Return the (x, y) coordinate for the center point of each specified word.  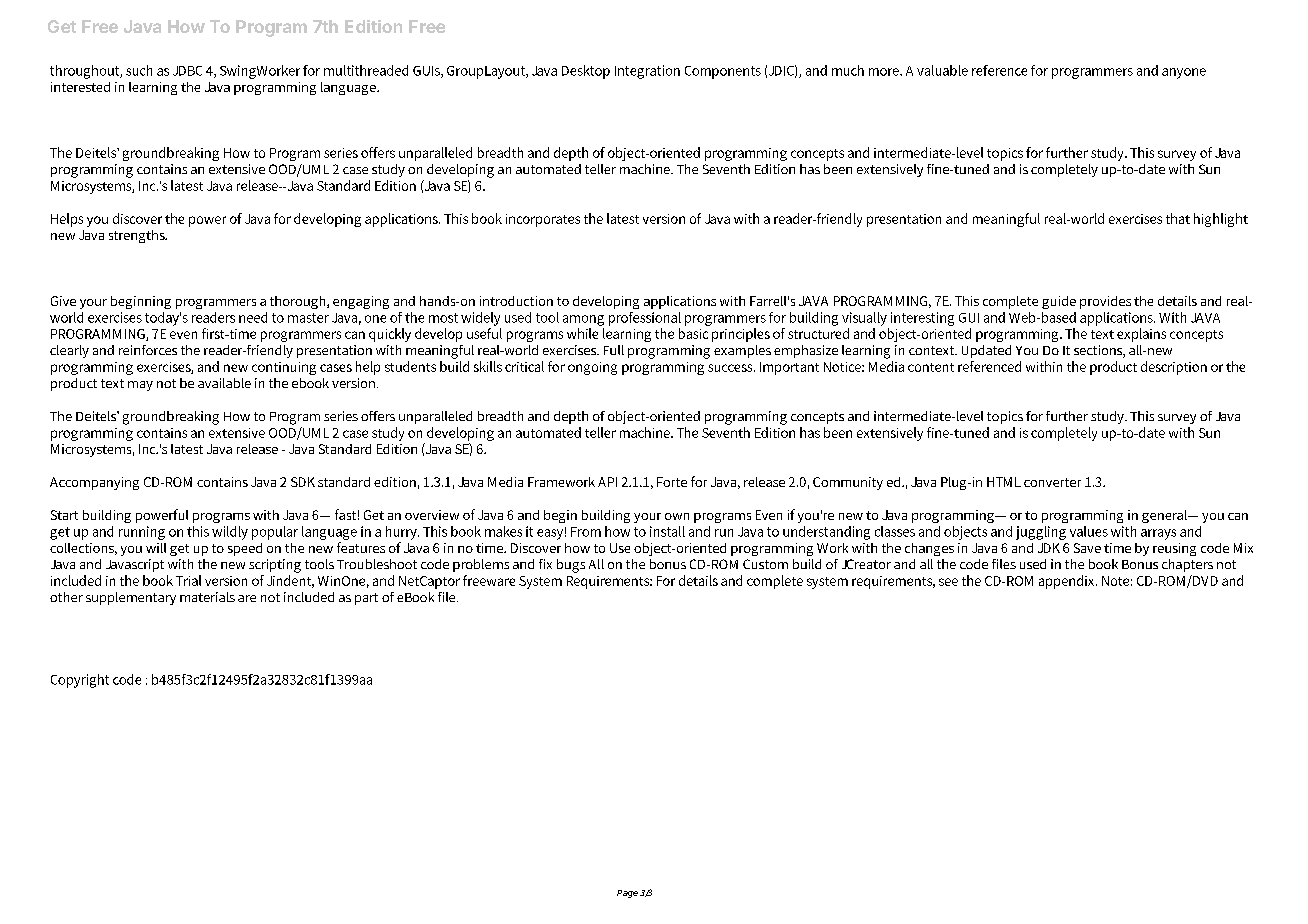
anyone (1184, 73)
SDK (303, 482)
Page (627, 894)
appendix (1068, 582)
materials (207, 597)
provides (1105, 302)
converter (1052, 482)
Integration (647, 72)
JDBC (187, 71)
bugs (571, 566)
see (948, 582)
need (253, 317)
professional (645, 319)
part (366, 599)
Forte (672, 482)
